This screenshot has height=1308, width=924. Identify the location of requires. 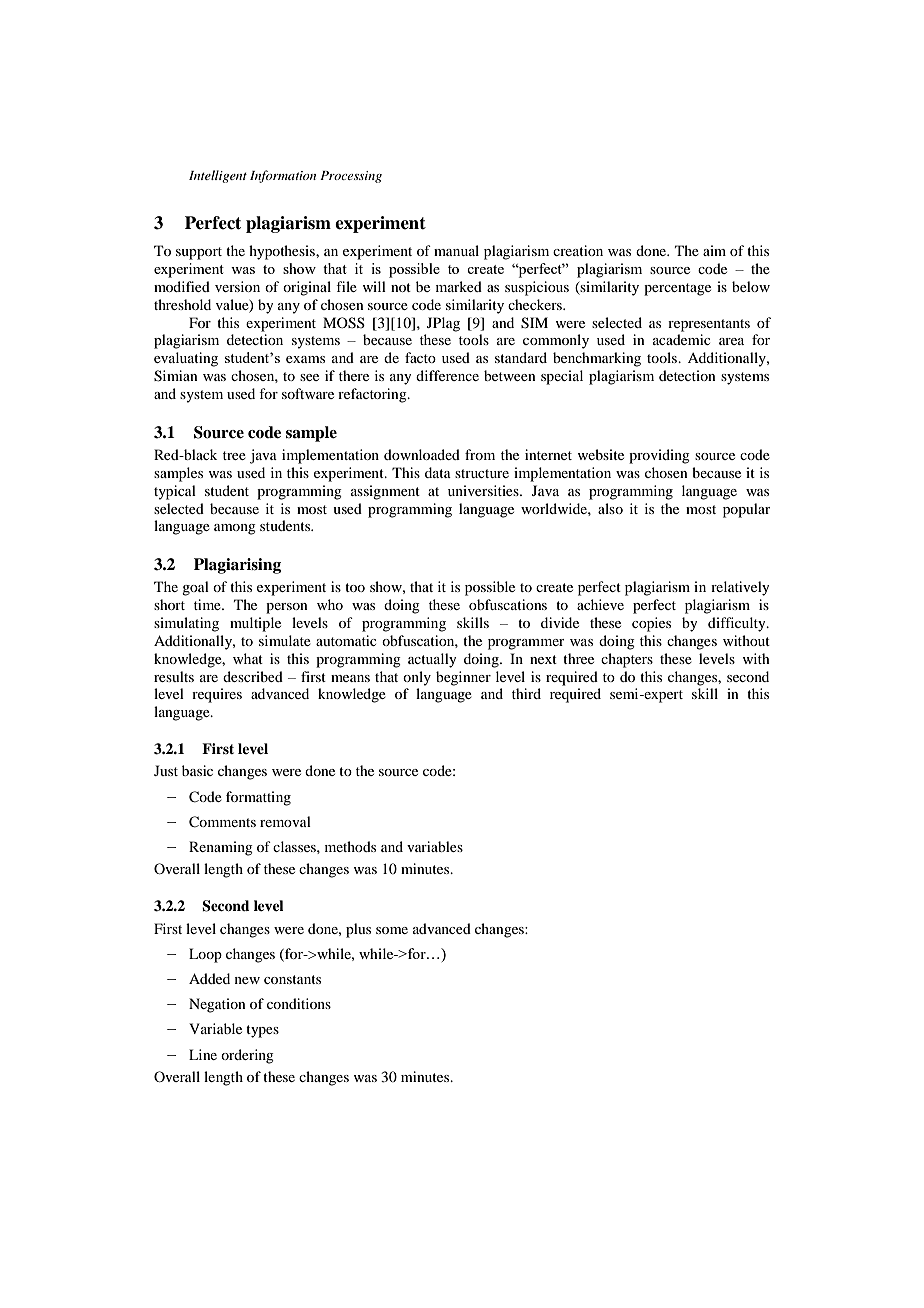
(217, 695).
